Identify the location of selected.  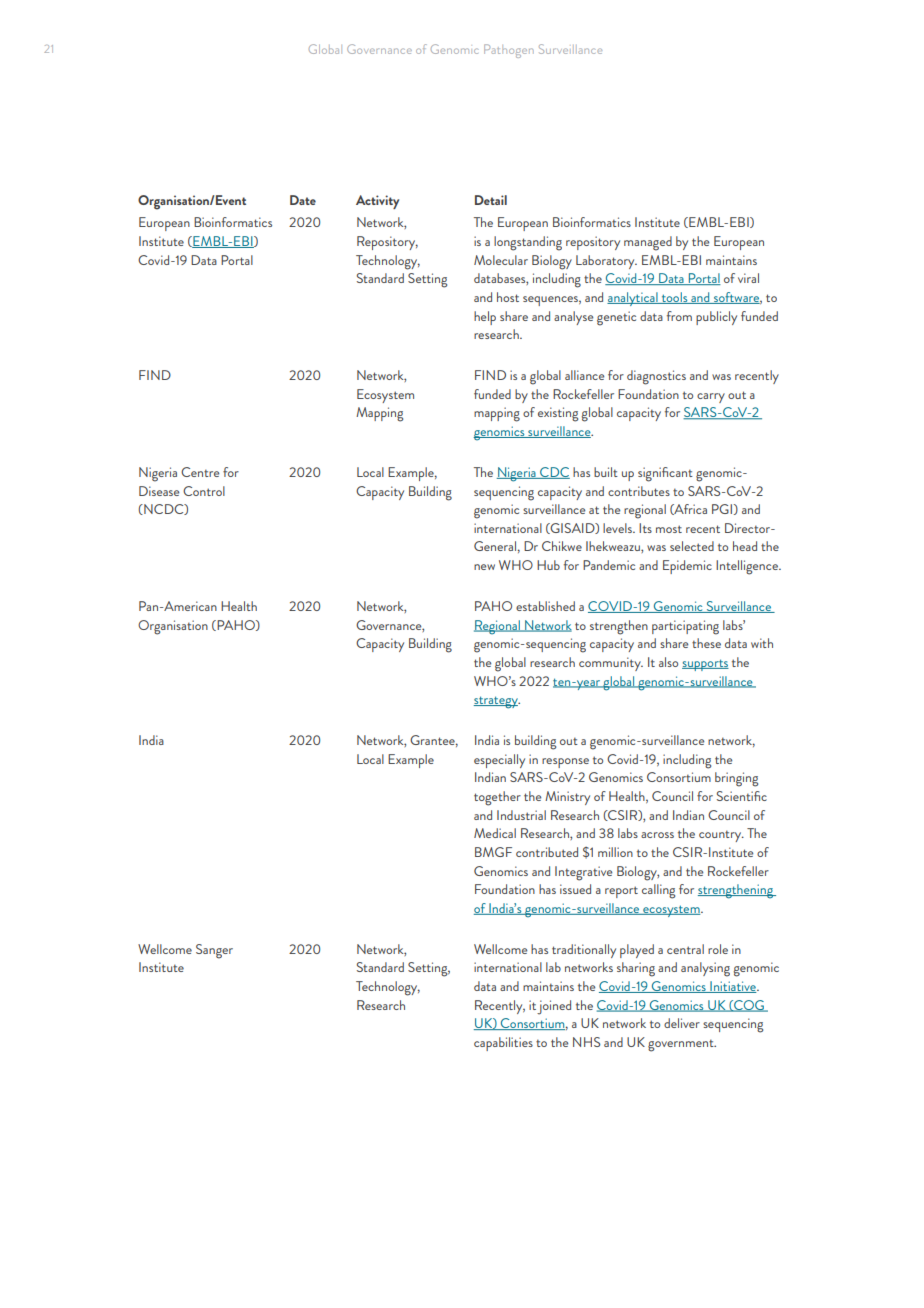
(692, 546).
